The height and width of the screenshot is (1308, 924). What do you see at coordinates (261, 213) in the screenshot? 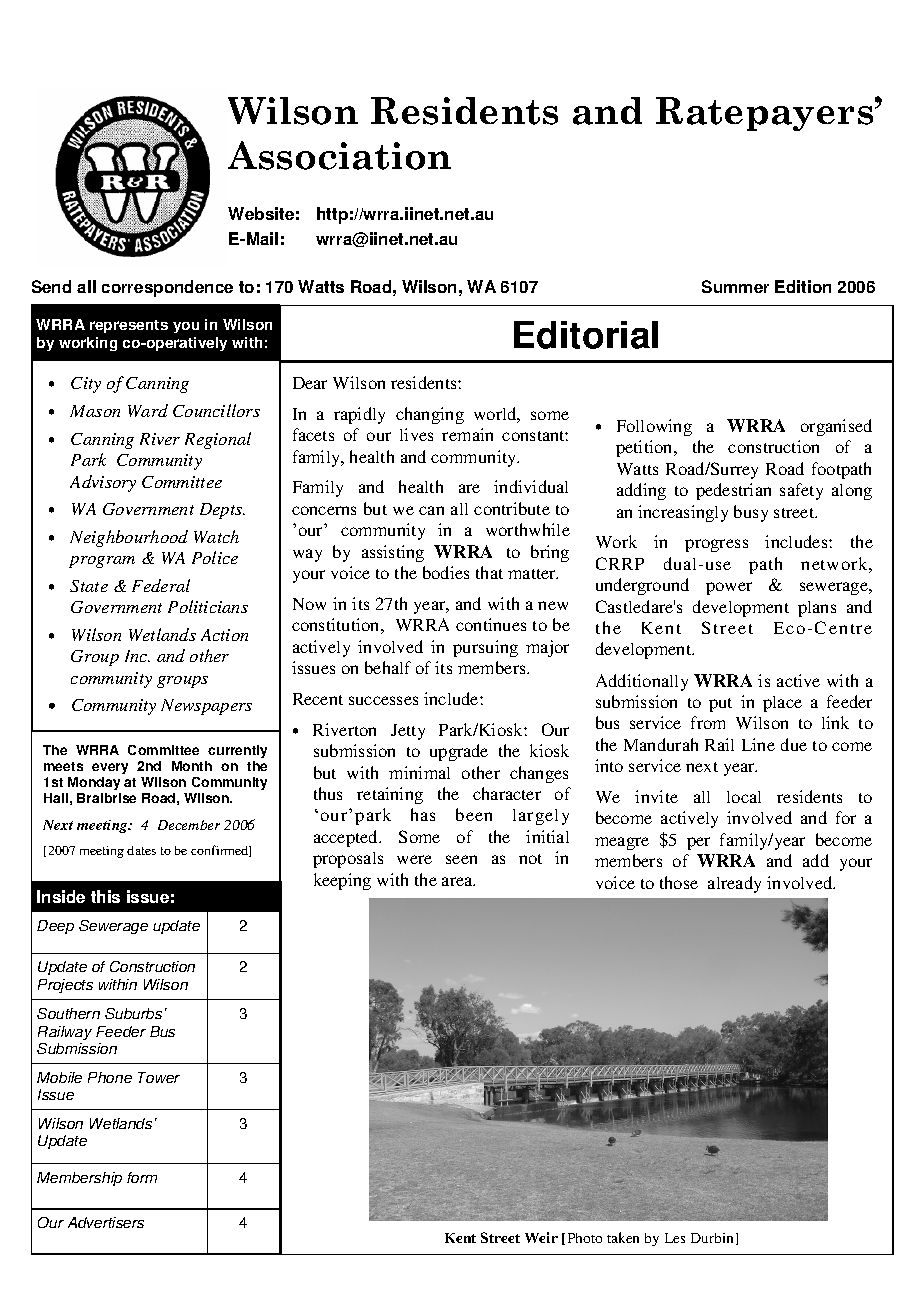
I see `Website` at bounding box center [261, 213].
